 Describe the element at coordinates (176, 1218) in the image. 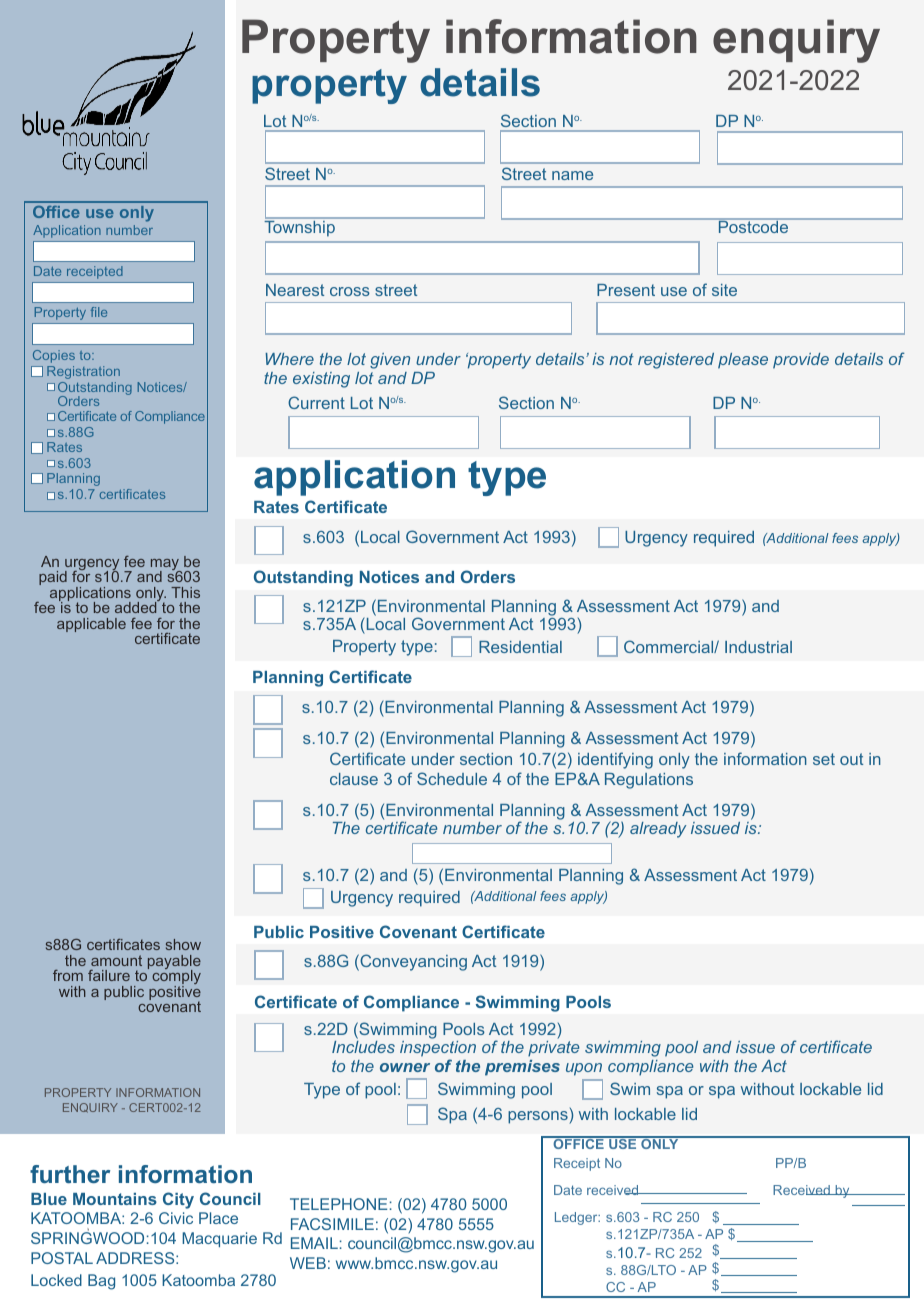

I see `Civic` at that location.
